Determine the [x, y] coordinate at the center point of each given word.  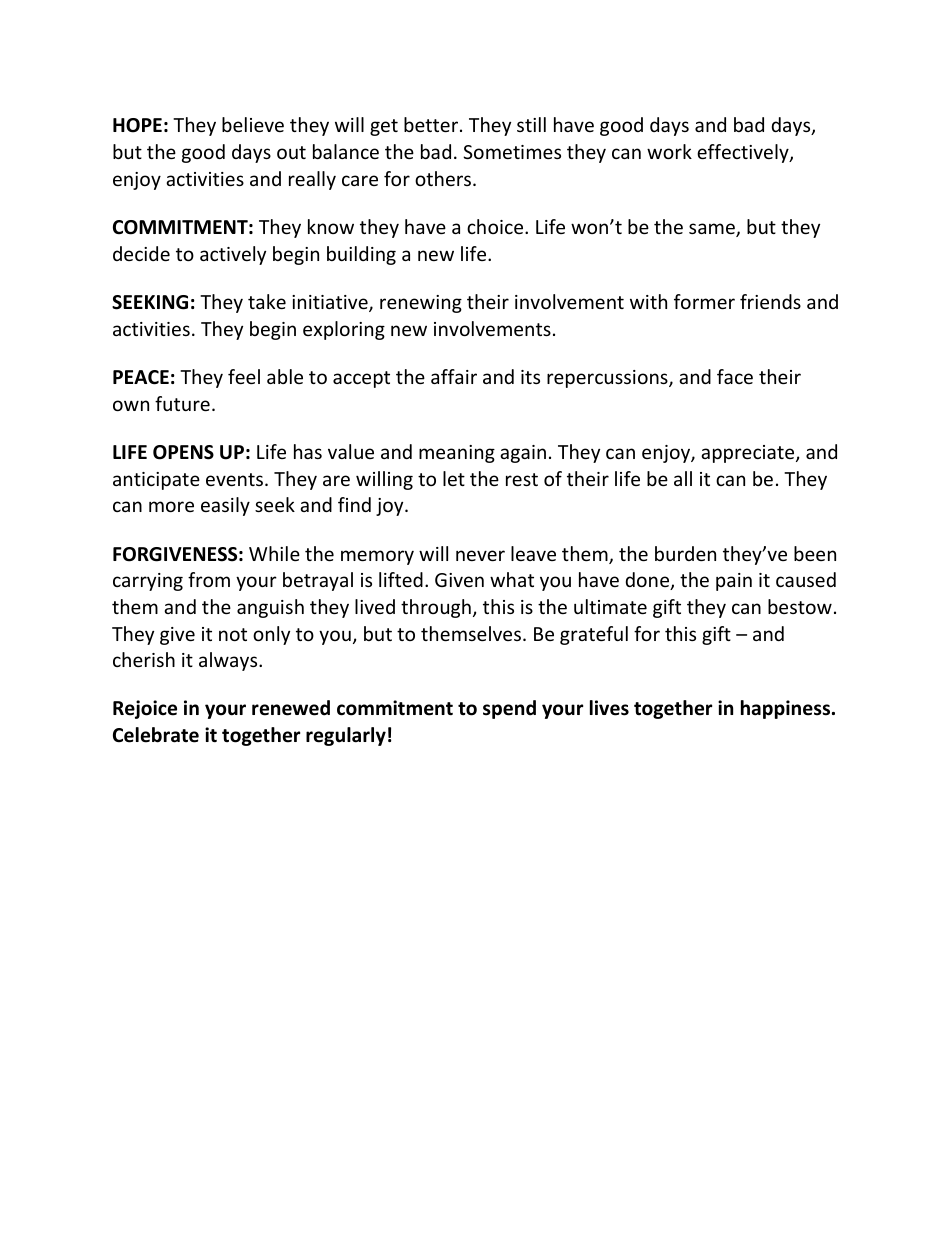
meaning [457, 454]
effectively [744, 153]
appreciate [749, 454]
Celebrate [156, 735]
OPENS [183, 452]
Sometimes [512, 152]
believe [253, 124]
